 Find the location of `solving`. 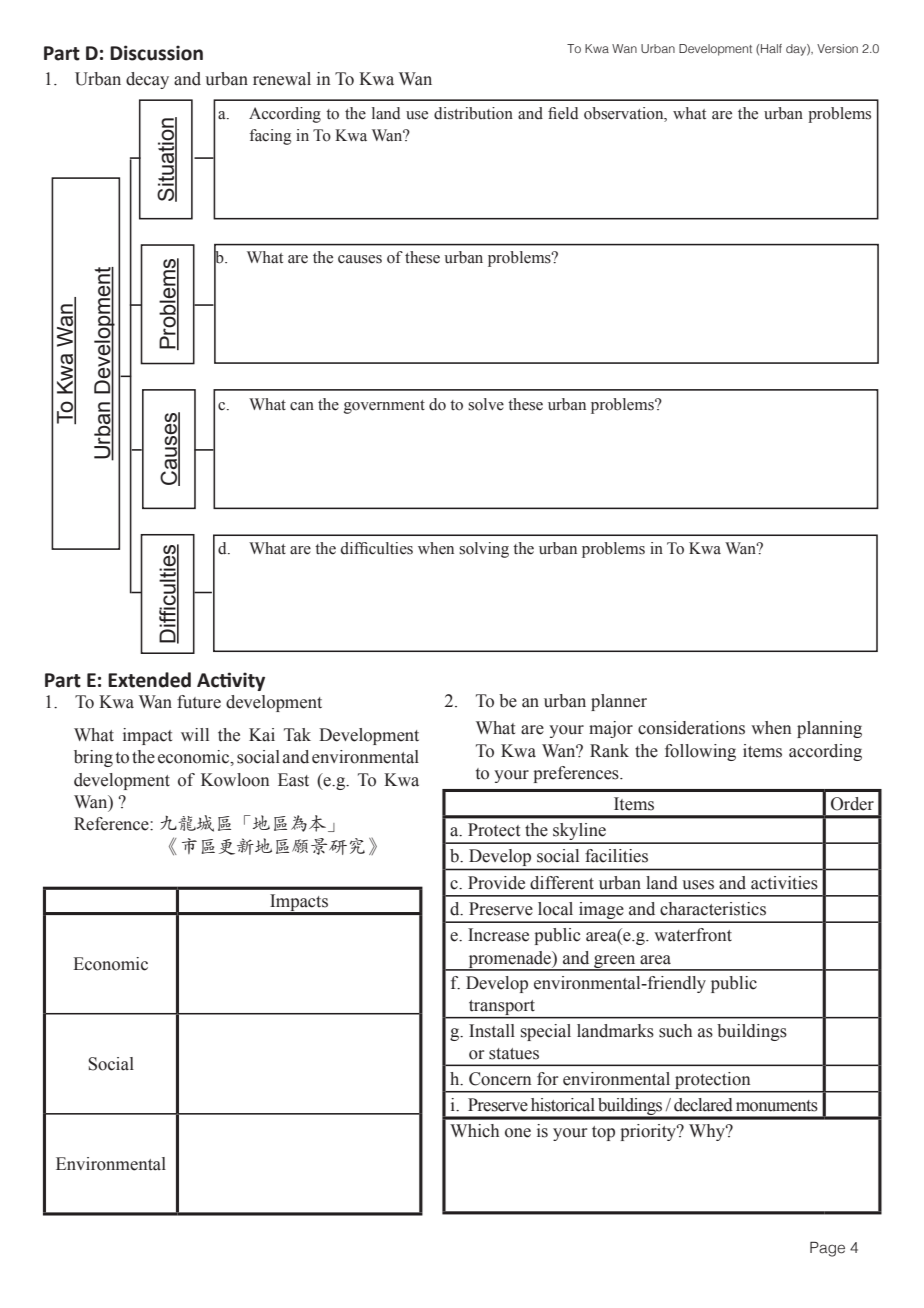

solving is located at coordinates (484, 550).
